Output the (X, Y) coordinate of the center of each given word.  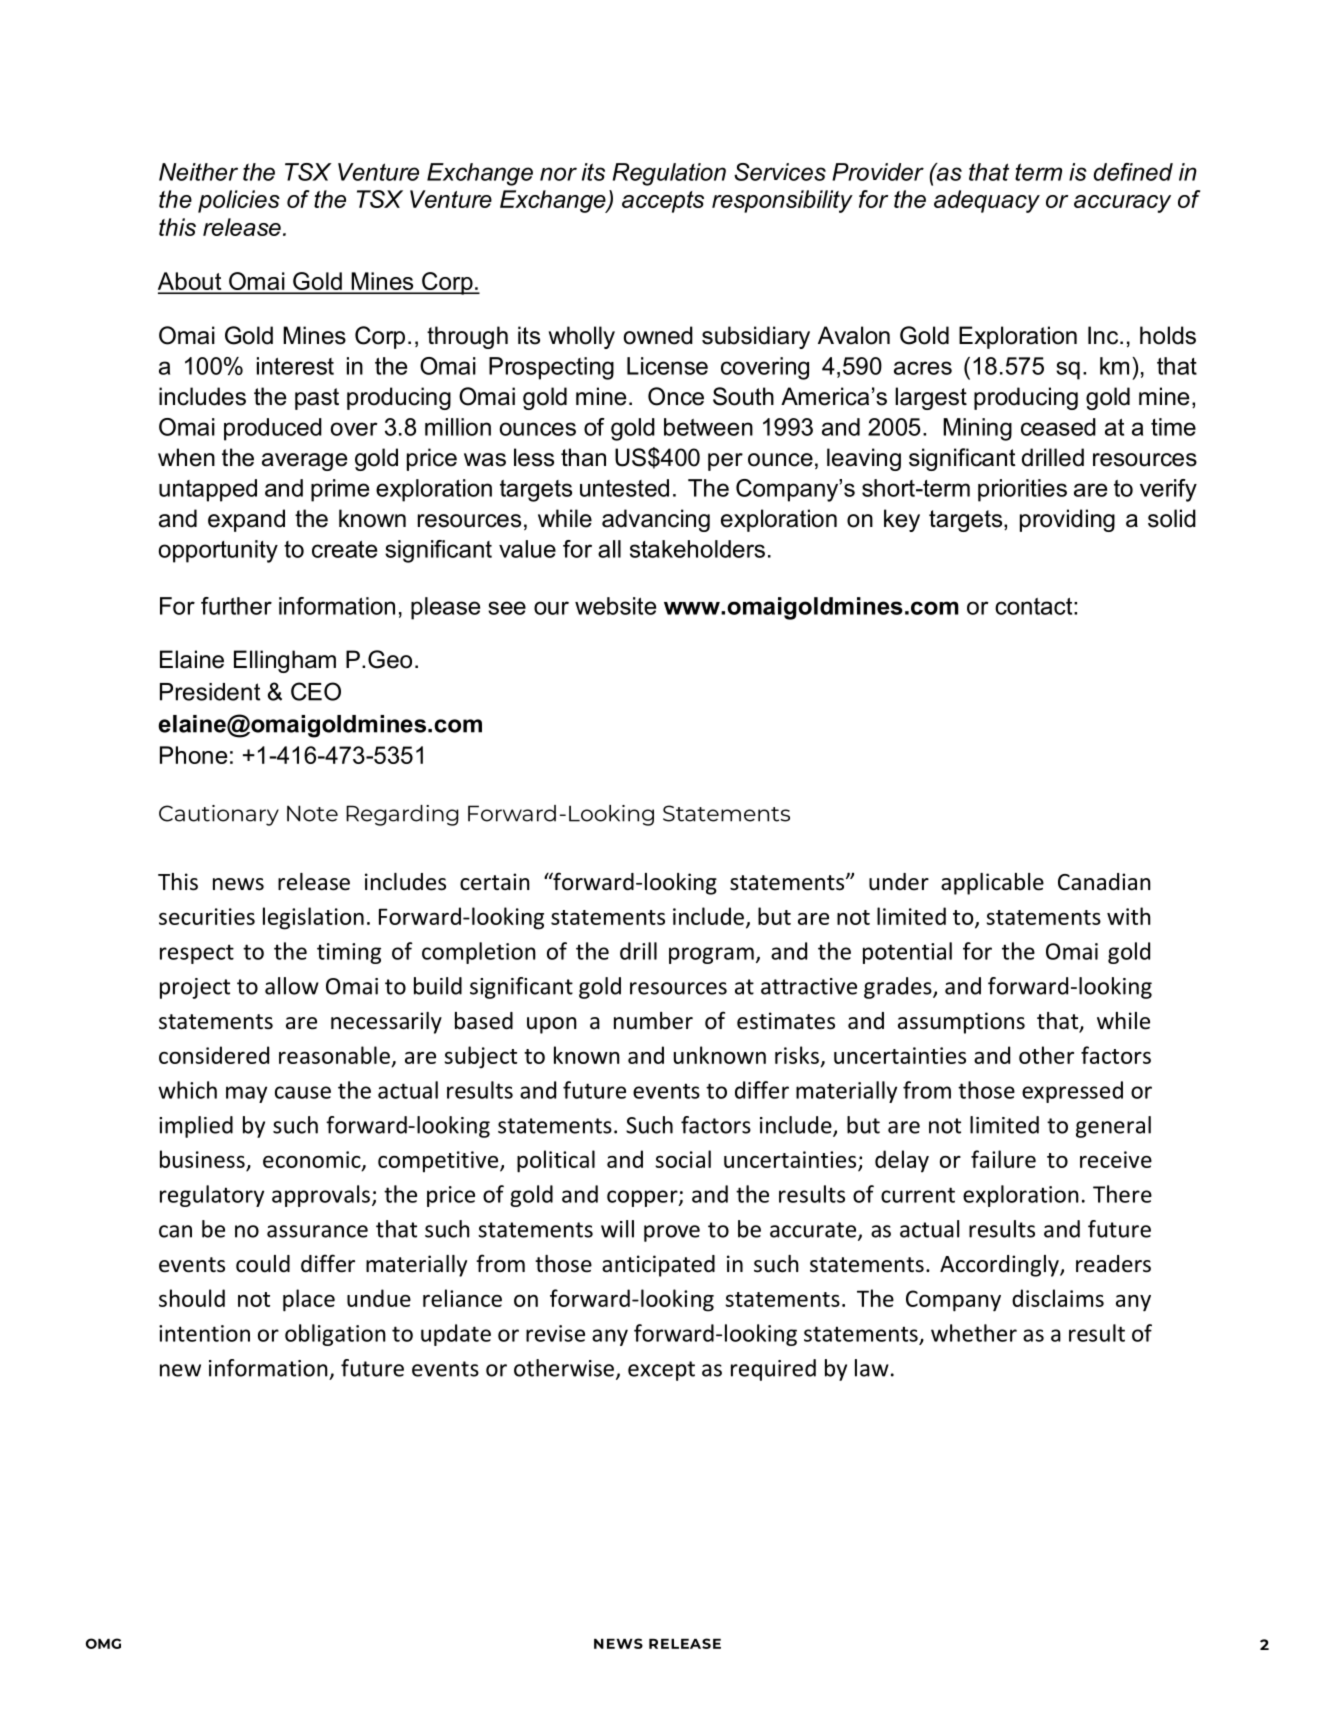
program (711, 955)
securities (207, 916)
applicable (992, 884)
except (661, 1371)
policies (239, 201)
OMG (103, 1643)
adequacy (987, 201)
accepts (663, 202)
